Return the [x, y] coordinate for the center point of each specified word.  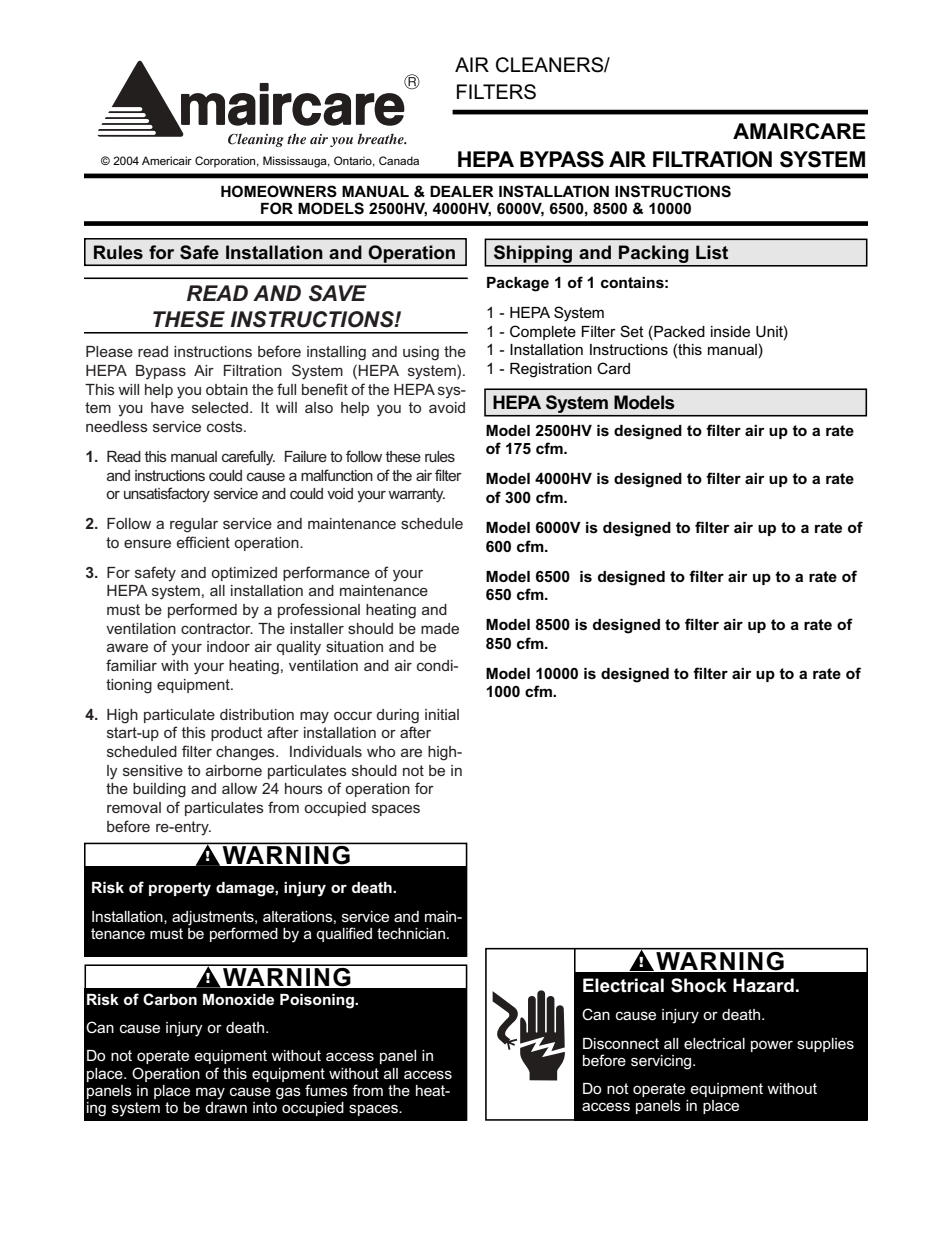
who [381, 751]
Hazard [763, 985]
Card [613, 368]
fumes [326, 1090]
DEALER [462, 191]
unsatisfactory [167, 495]
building [159, 790]
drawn [226, 1106]
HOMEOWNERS [279, 191]
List [712, 252]
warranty [416, 495]
